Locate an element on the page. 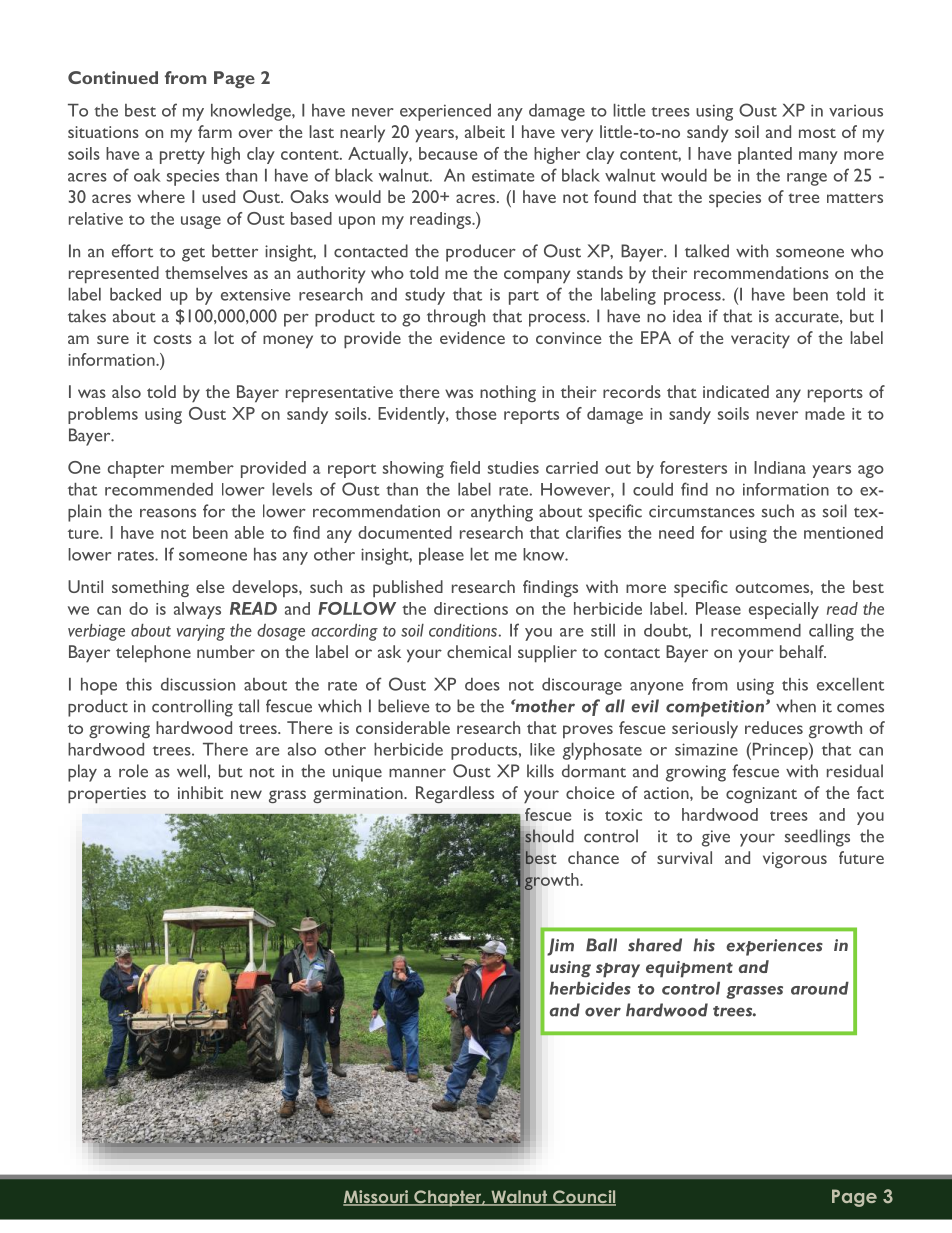 Image resolution: width=952 pixels, height=1233 pixels. costs is located at coordinates (173, 339).
